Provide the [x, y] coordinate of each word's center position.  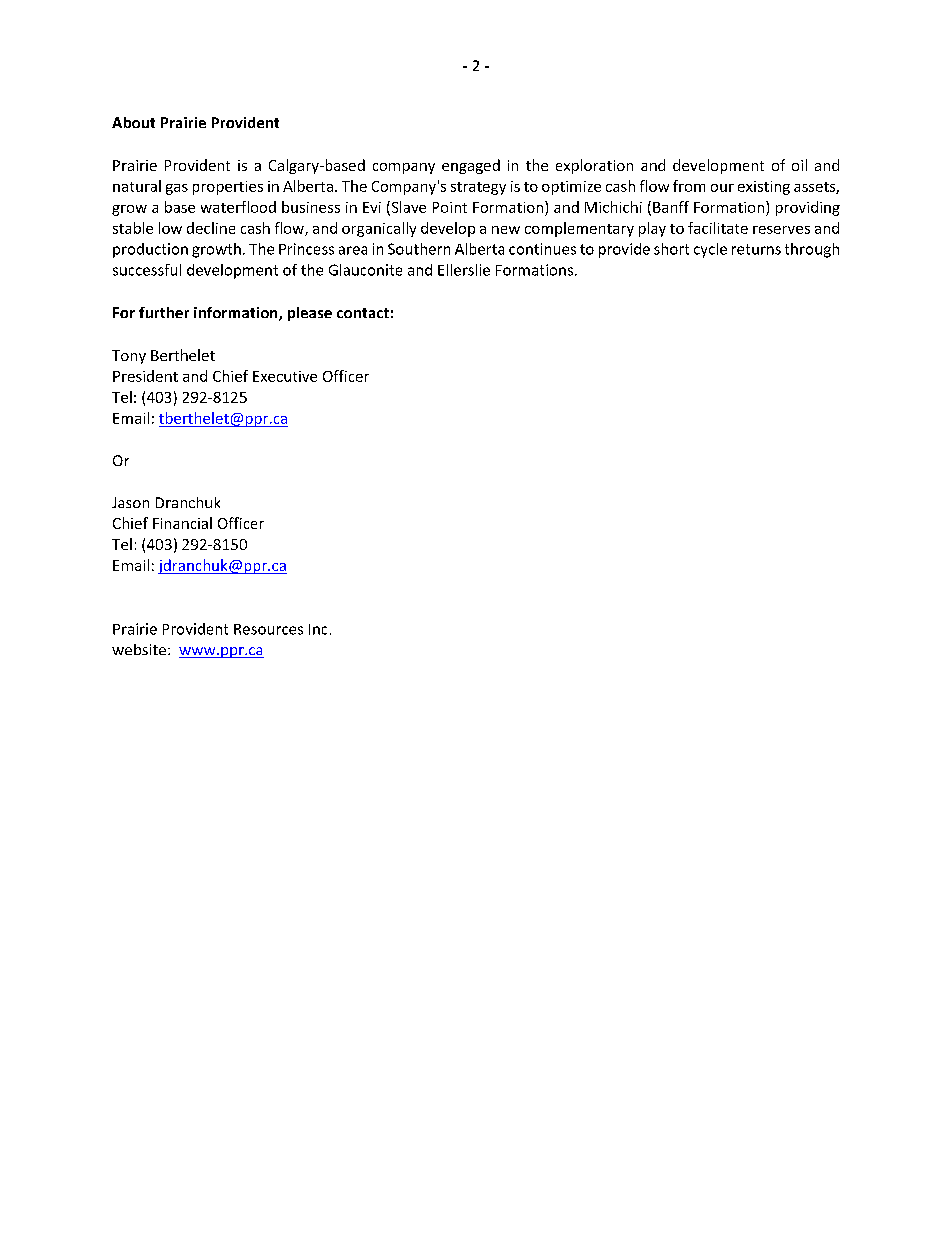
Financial [182, 523]
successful [147, 270]
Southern [419, 249]
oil [799, 165]
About [133, 122]
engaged [471, 166]
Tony [129, 357]
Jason [130, 502]
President [145, 376]
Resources [268, 629]
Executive [285, 376]
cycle [710, 250]
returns [756, 249]
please [310, 314]
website [139, 649]
